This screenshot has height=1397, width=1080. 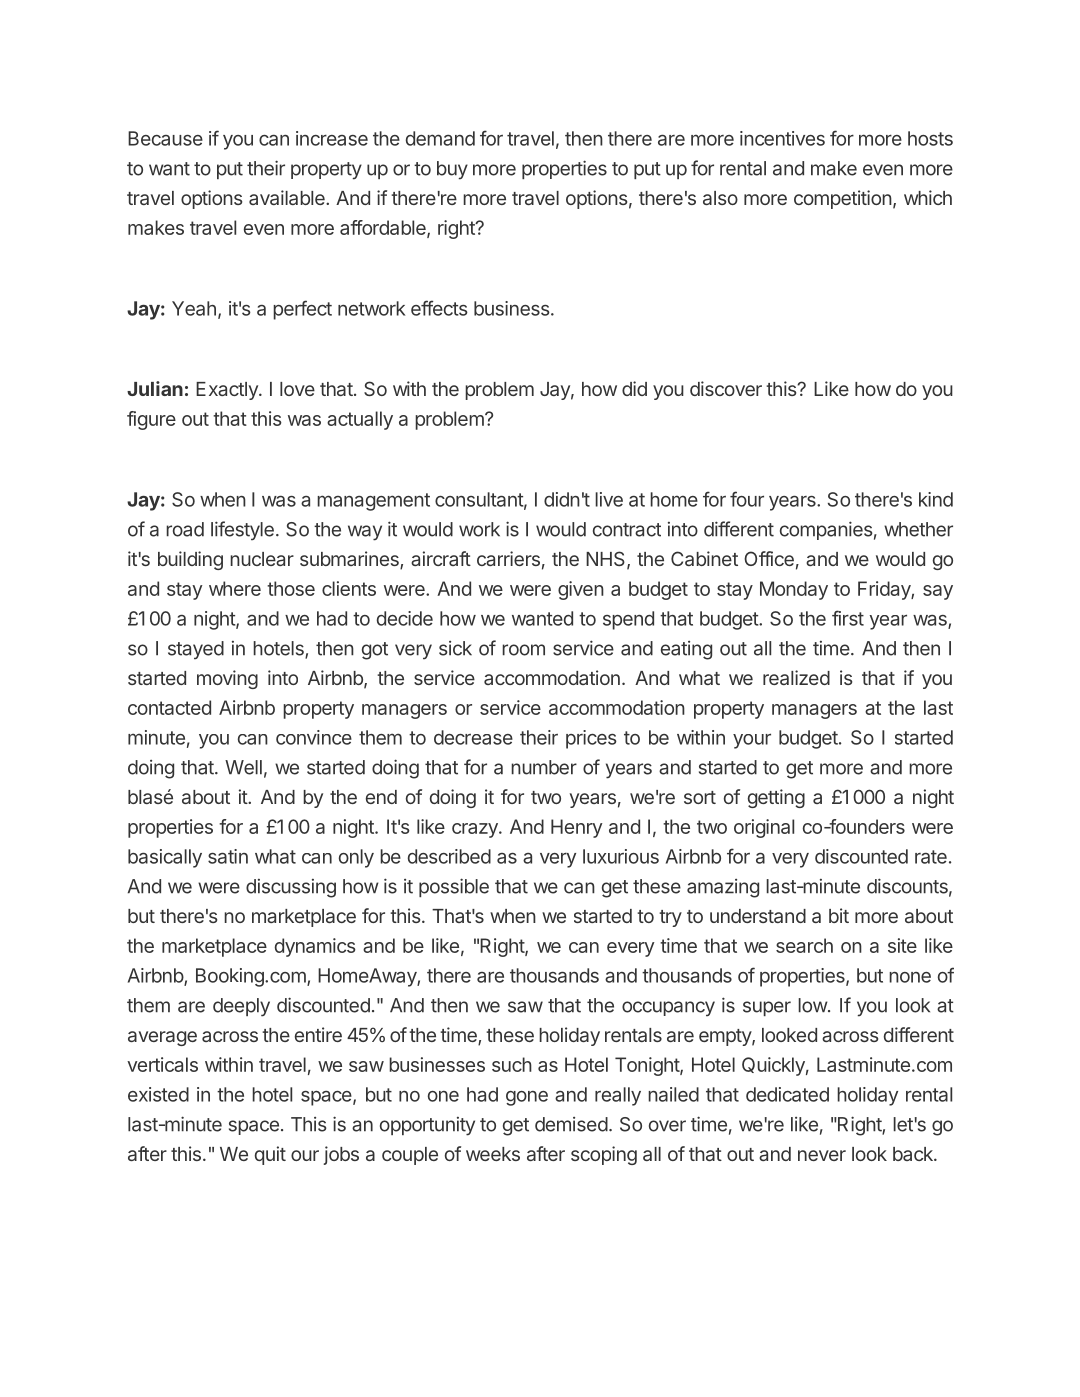 What do you see at coordinates (776, 798) in the screenshot?
I see `getting` at bounding box center [776, 798].
